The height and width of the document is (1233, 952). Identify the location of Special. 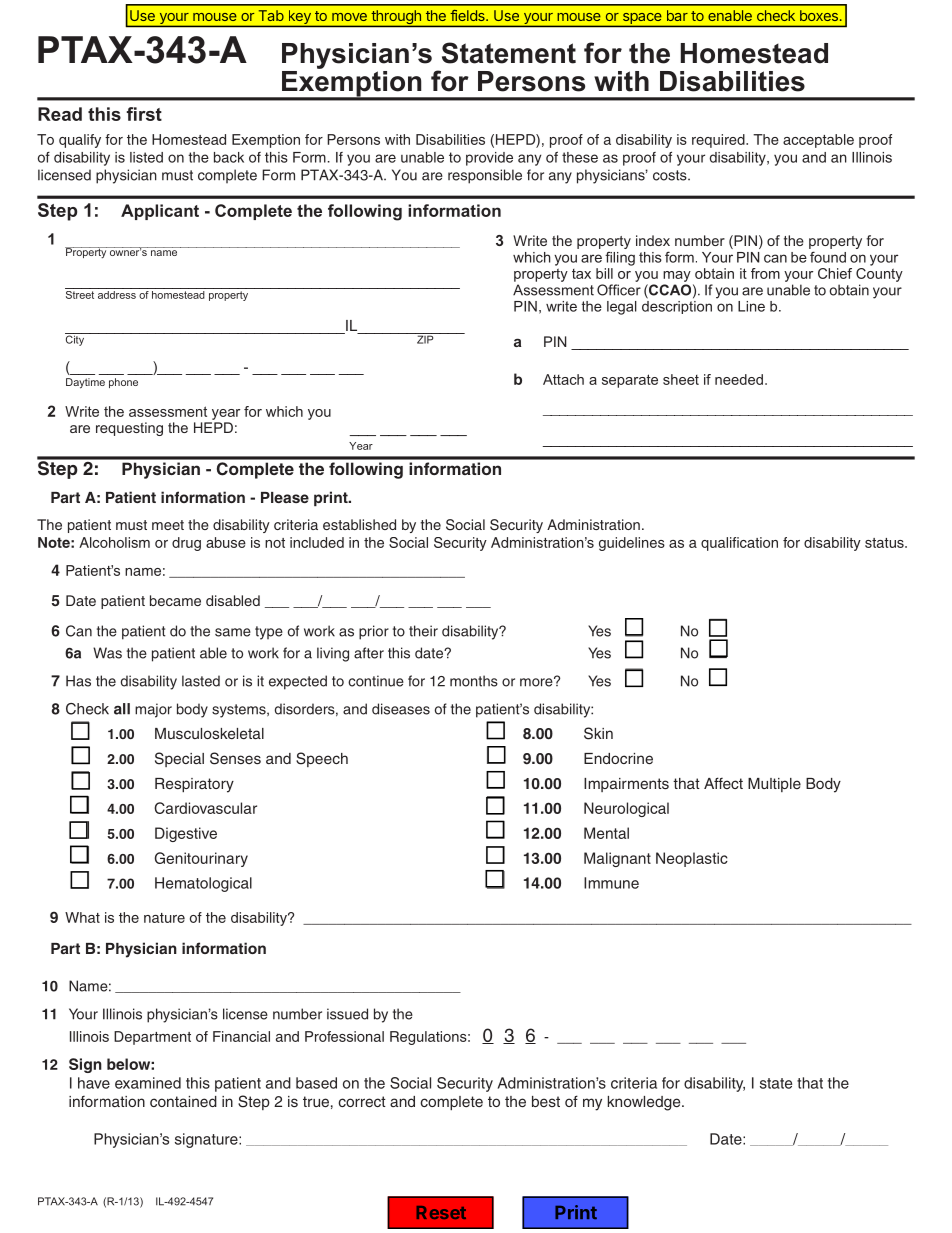
(179, 759).
